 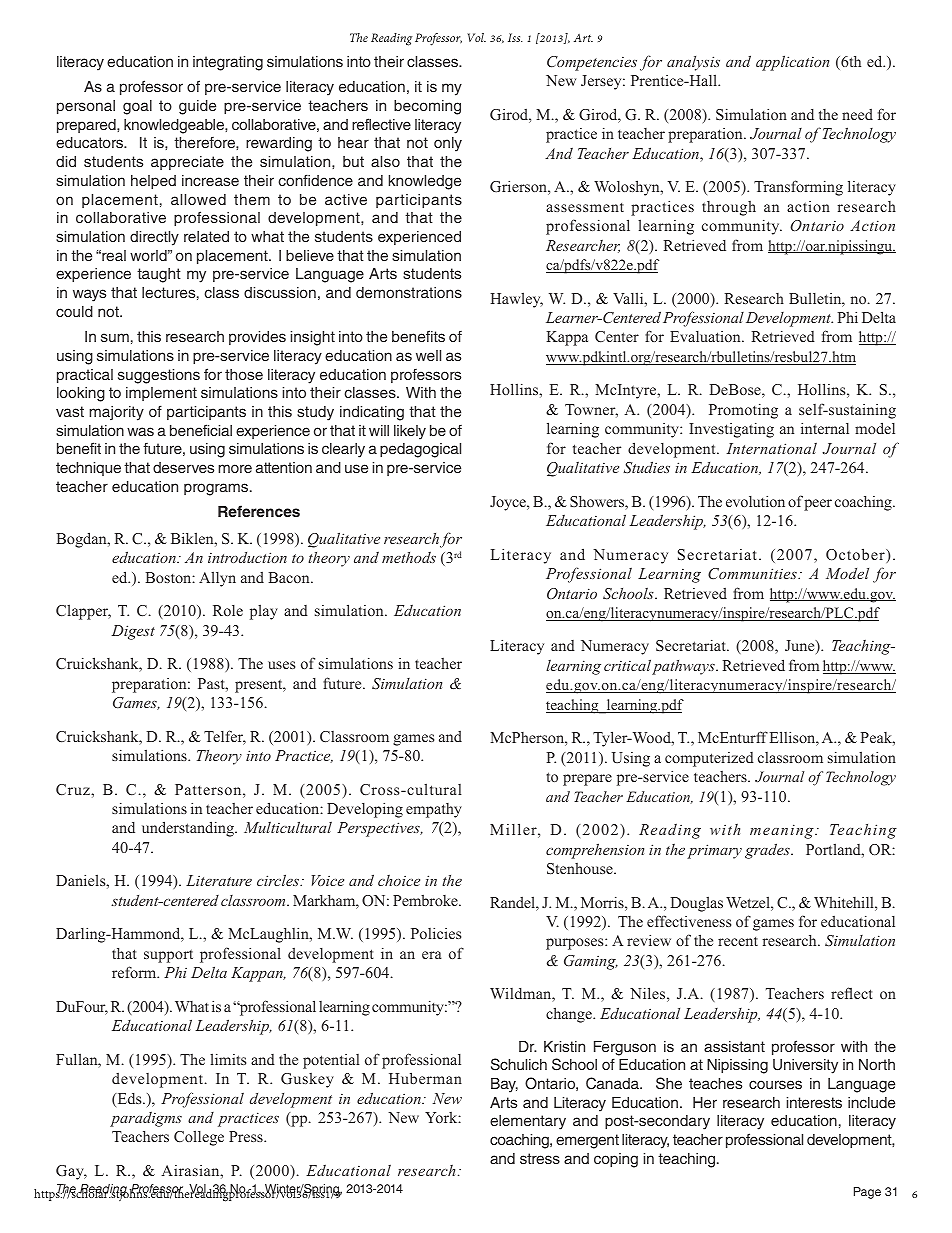 I want to click on stress, so click(x=540, y=1158).
